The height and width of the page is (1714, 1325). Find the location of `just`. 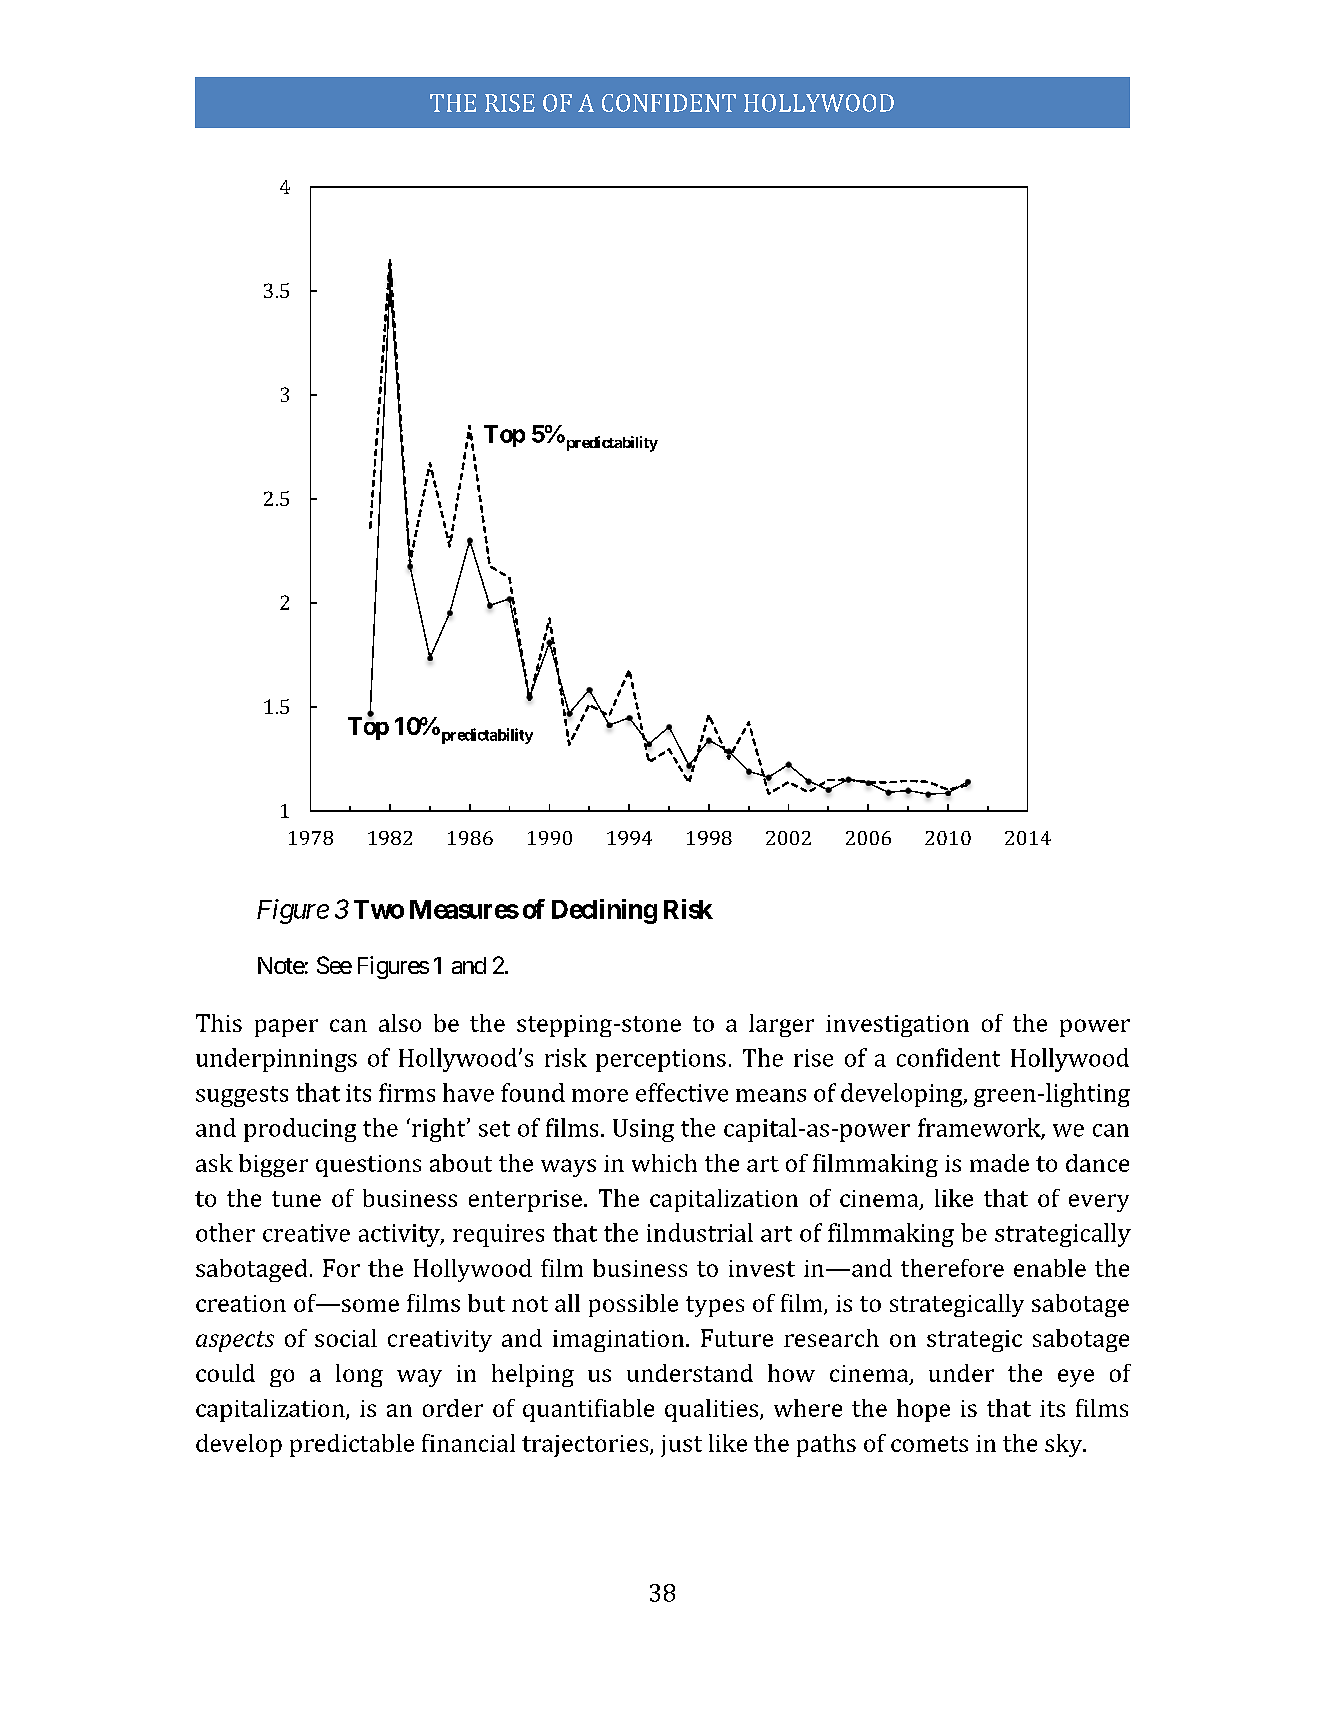

just is located at coordinates (681, 1446).
